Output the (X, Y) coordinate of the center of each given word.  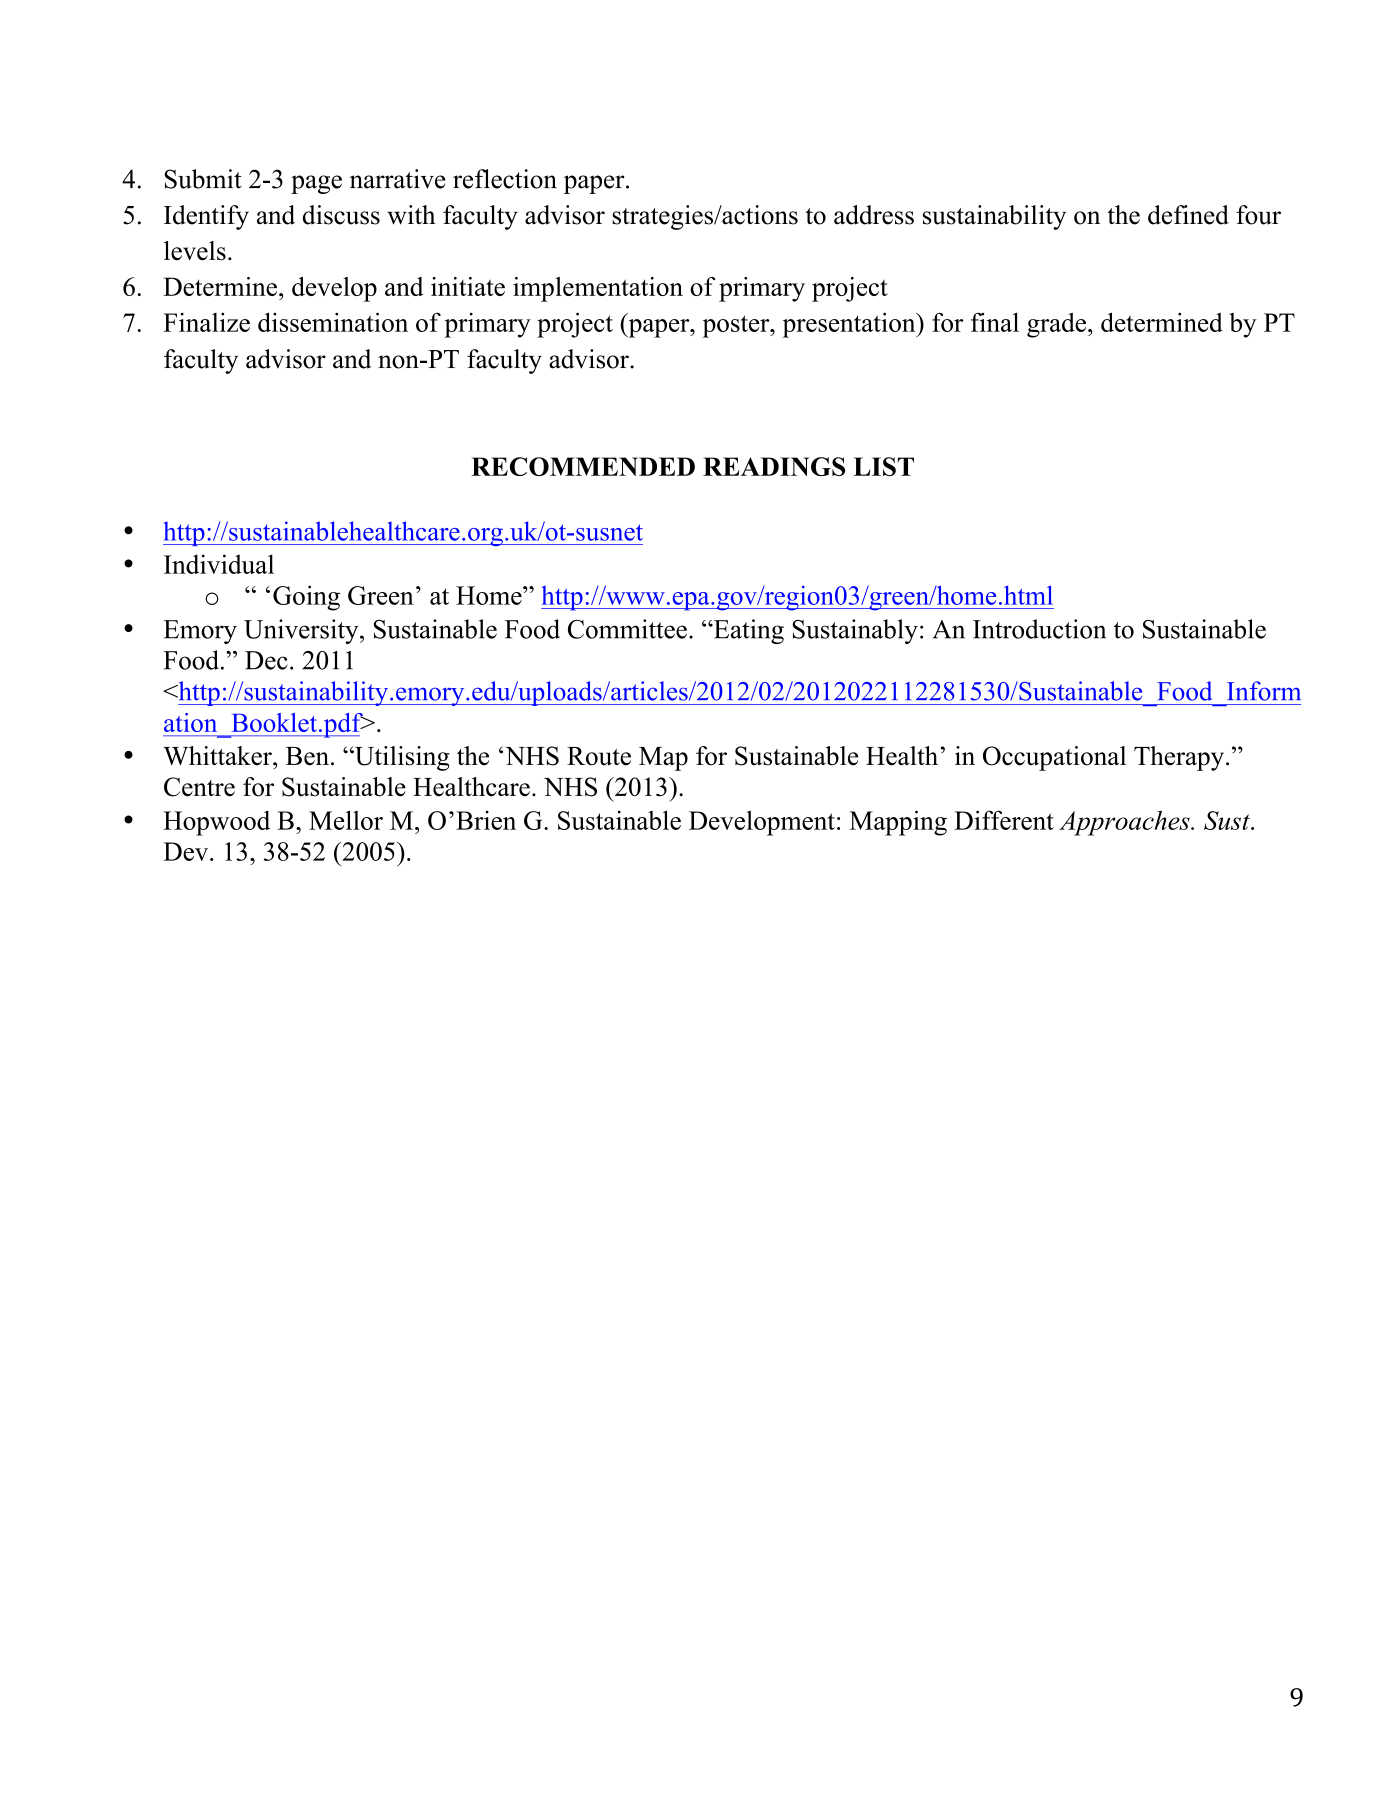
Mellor (346, 820)
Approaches (1125, 823)
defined (1188, 215)
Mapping (898, 823)
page (316, 184)
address (874, 215)
